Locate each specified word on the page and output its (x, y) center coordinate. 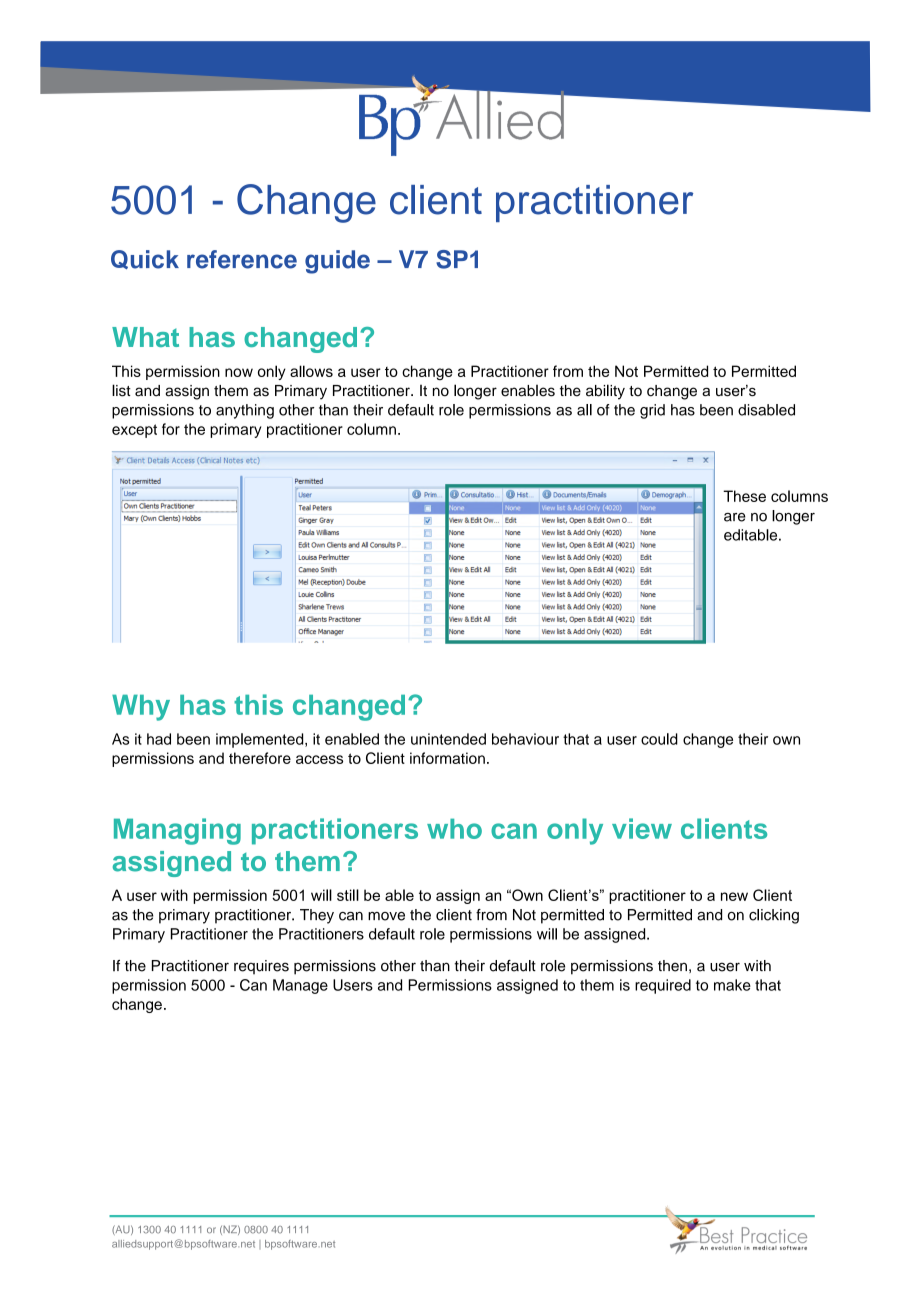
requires (261, 967)
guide (337, 262)
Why (141, 708)
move (386, 916)
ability (605, 392)
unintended (448, 739)
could (659, 739)
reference (242, 259)
